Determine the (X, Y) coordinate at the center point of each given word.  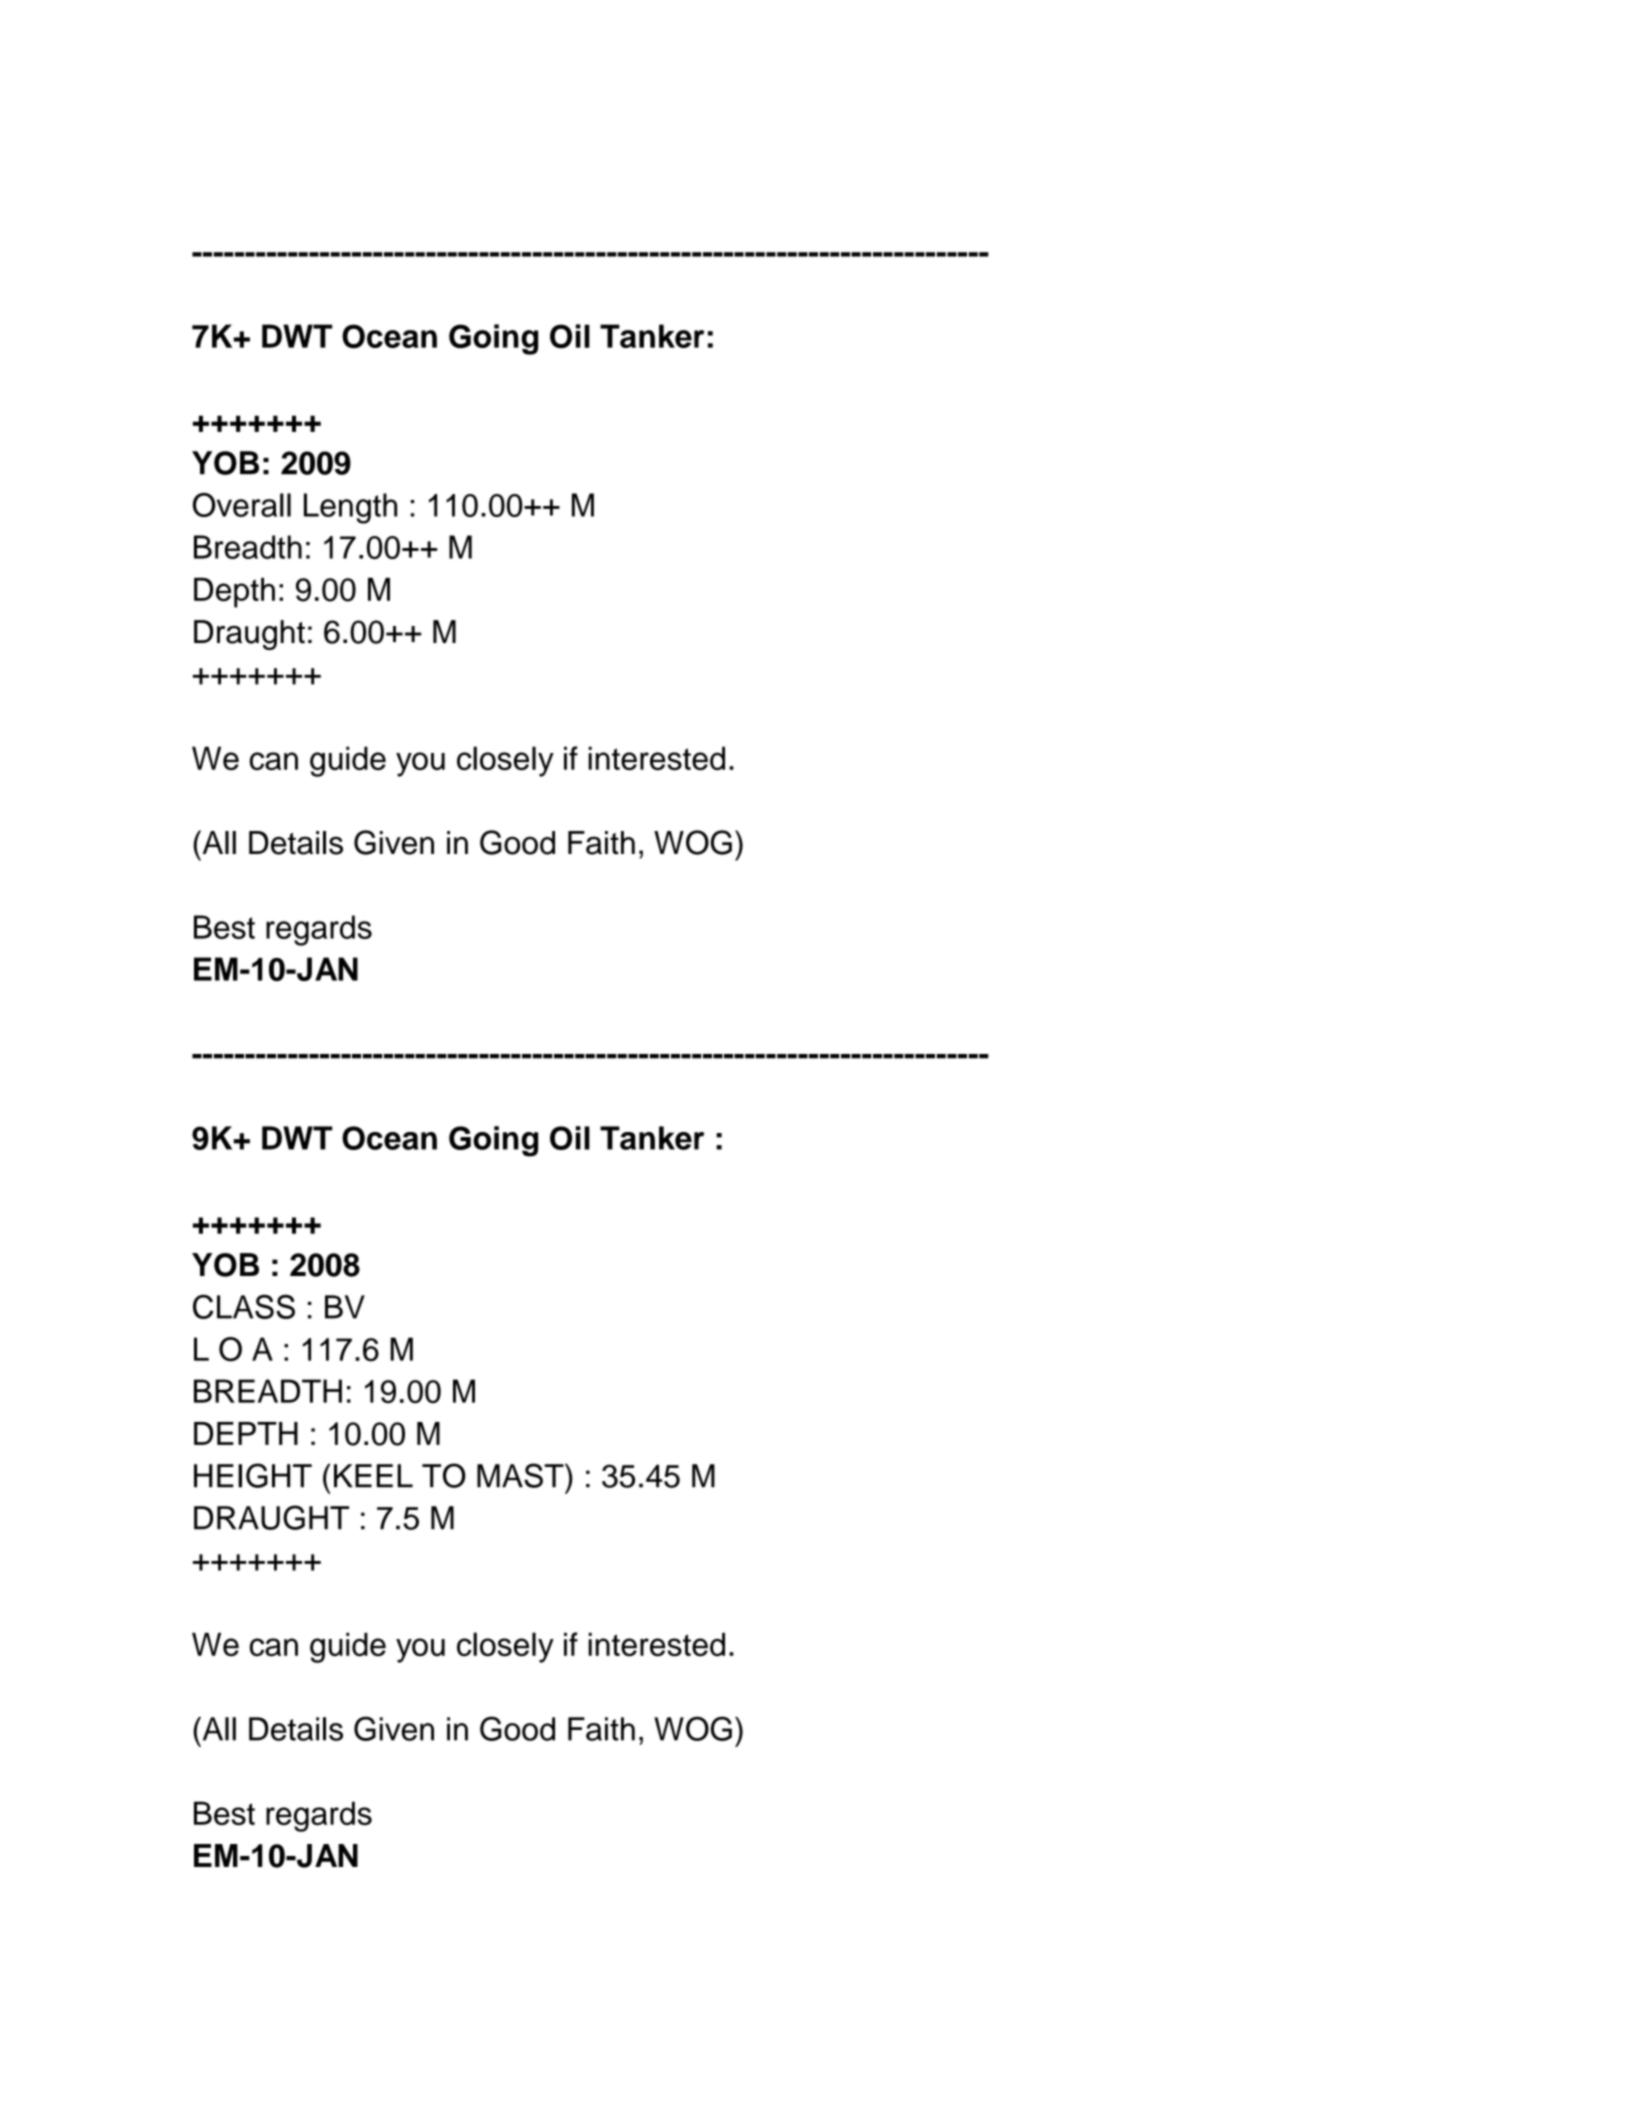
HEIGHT (253, 1475)
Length (350, 508)
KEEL (373, 1475)
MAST (521, 1475)
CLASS (244, 1306)
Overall (242, 505)
